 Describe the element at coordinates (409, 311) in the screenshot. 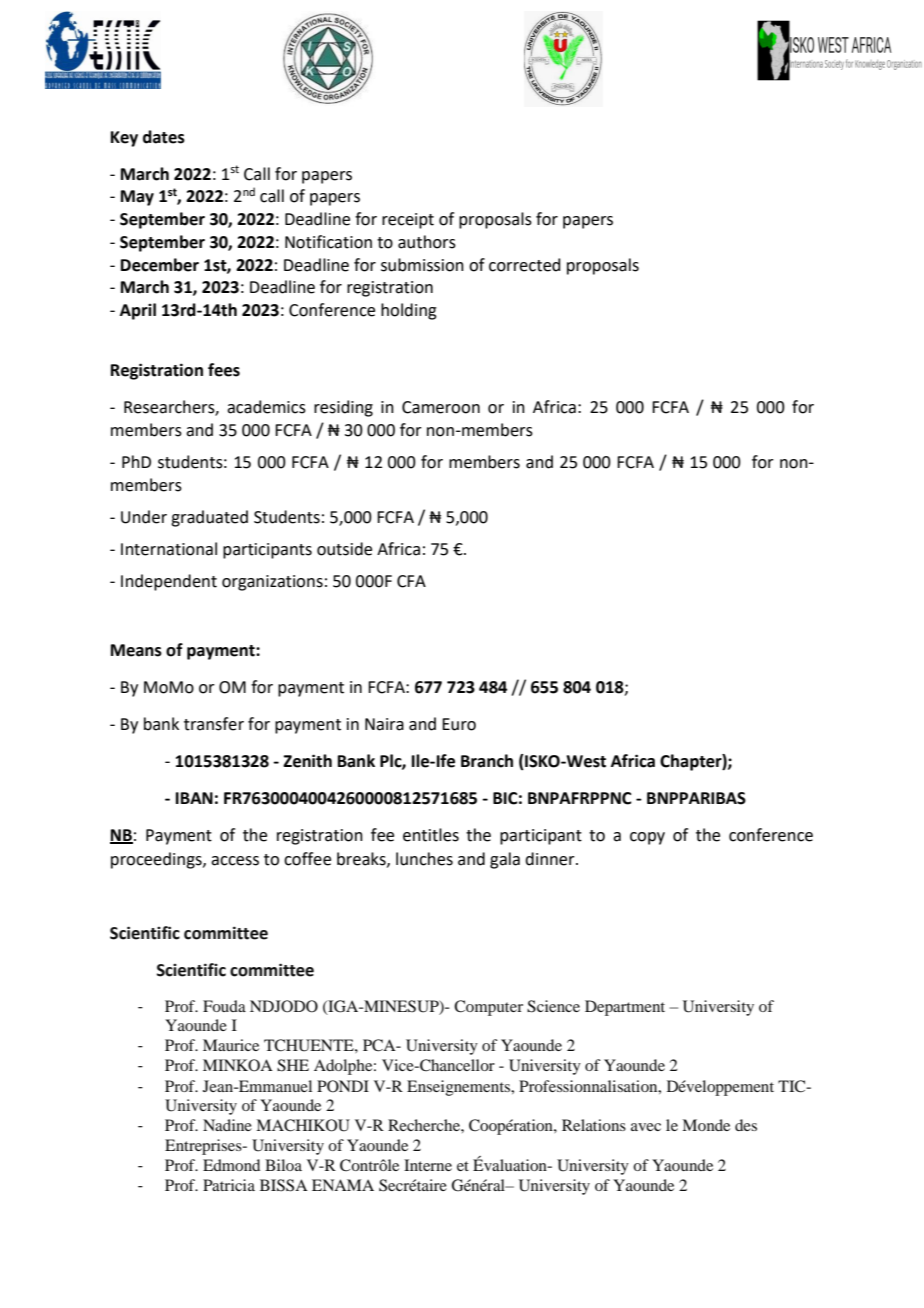

I see `holding` at that location.
